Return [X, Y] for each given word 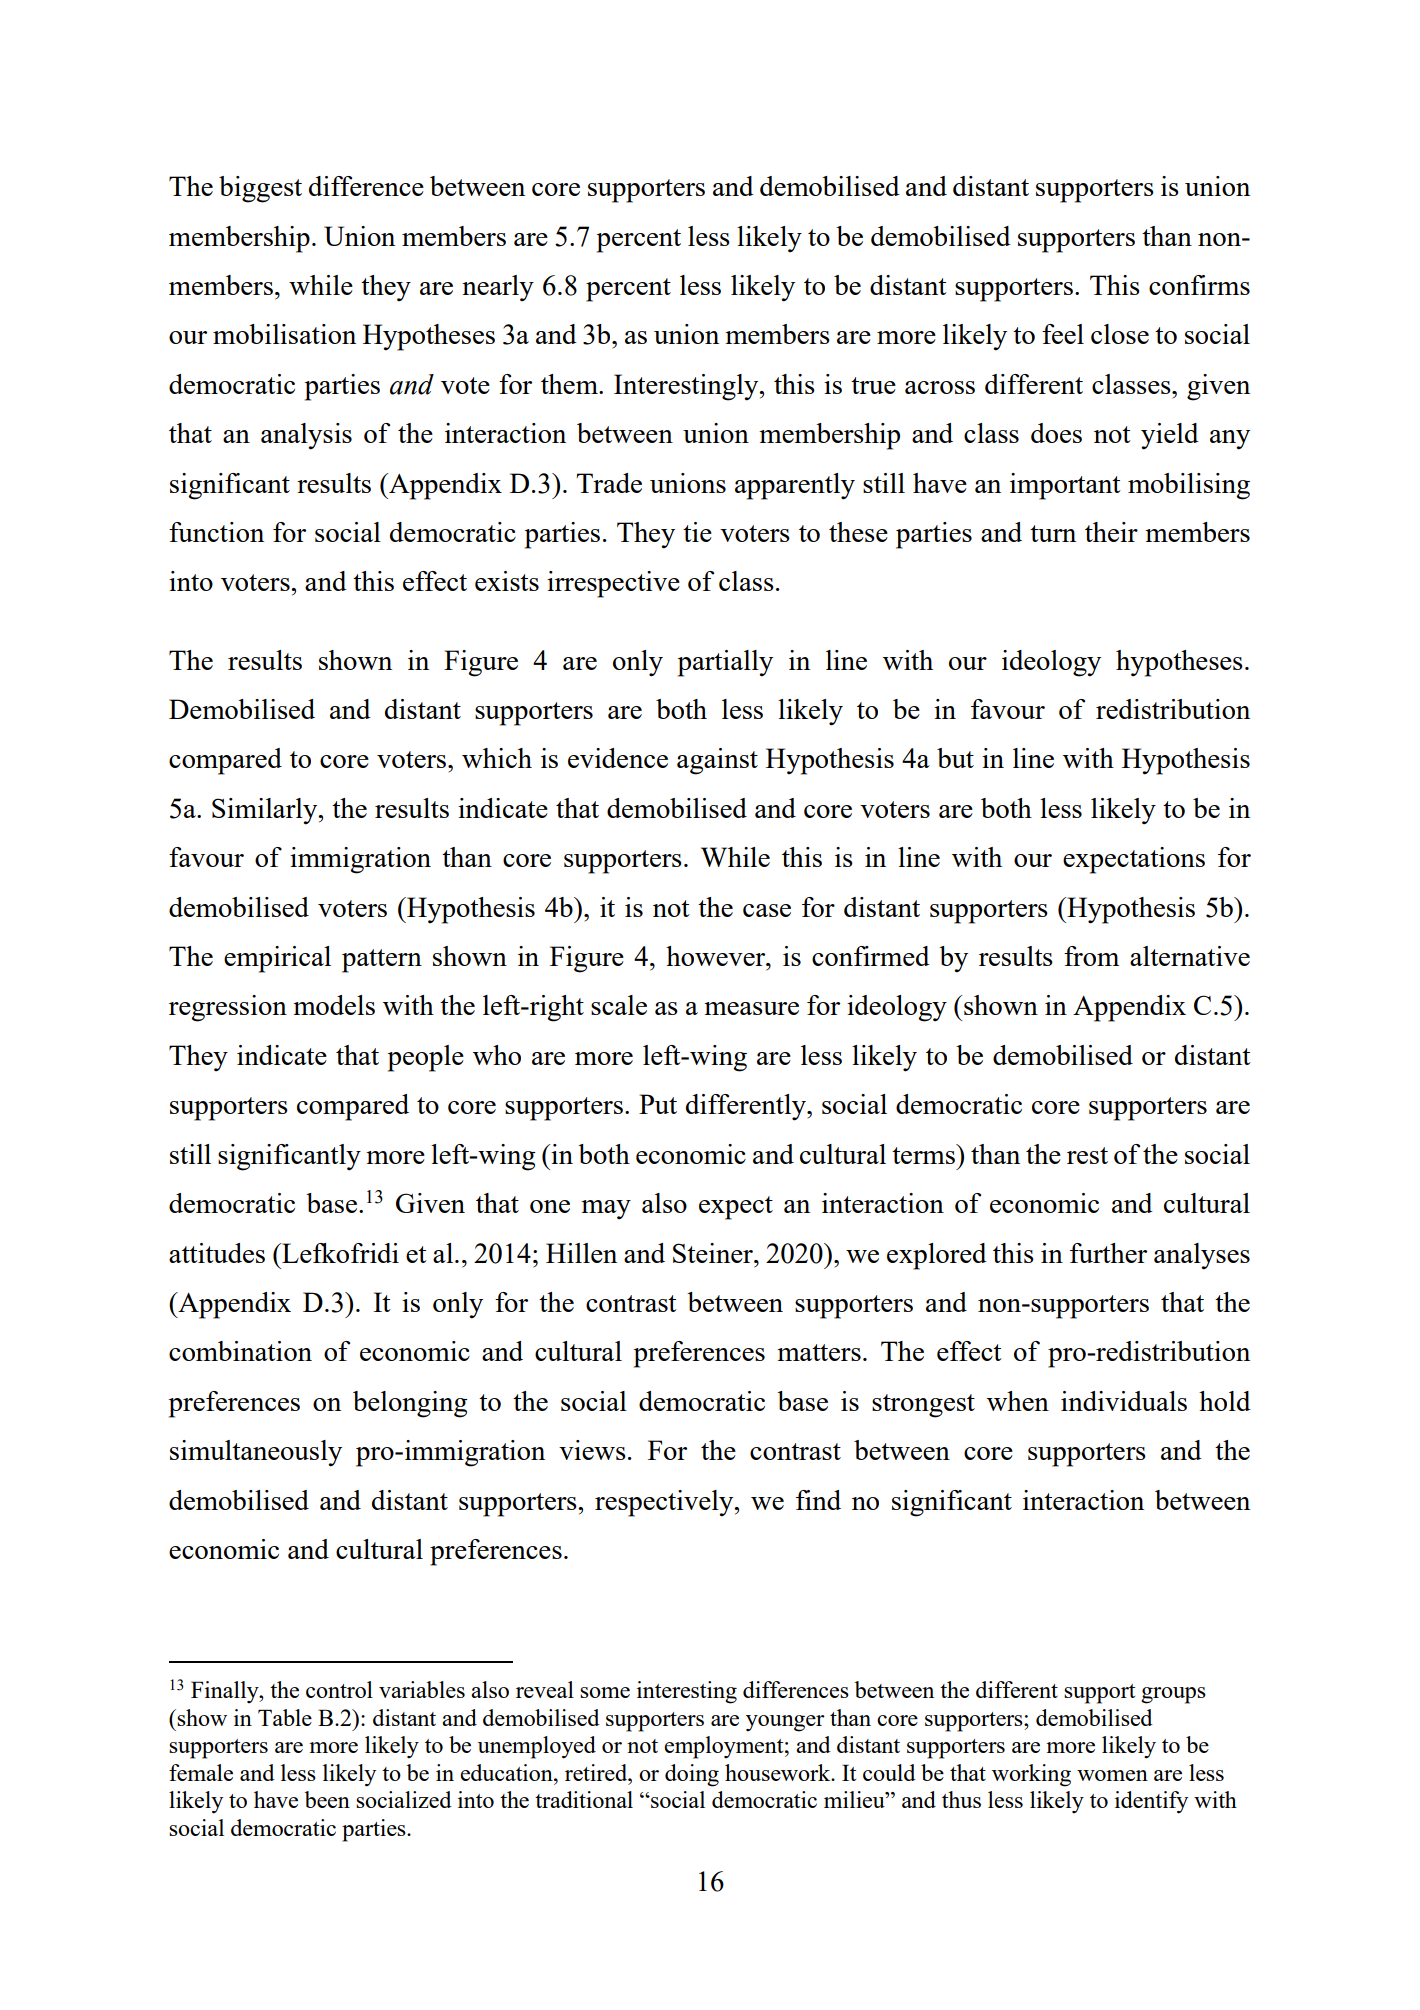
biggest [260, 189]
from [1091, 956]
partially [725, 663]
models [334, 1005]
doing [692, 1775]
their [1111, 532]
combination [240, 1351]
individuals [1124, 1401]
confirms [1199, 285]
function [216, 532]
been [327, 1799]
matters [819, 1352]
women [1112, 1775]
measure [751, 1008]
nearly [498, 288]
